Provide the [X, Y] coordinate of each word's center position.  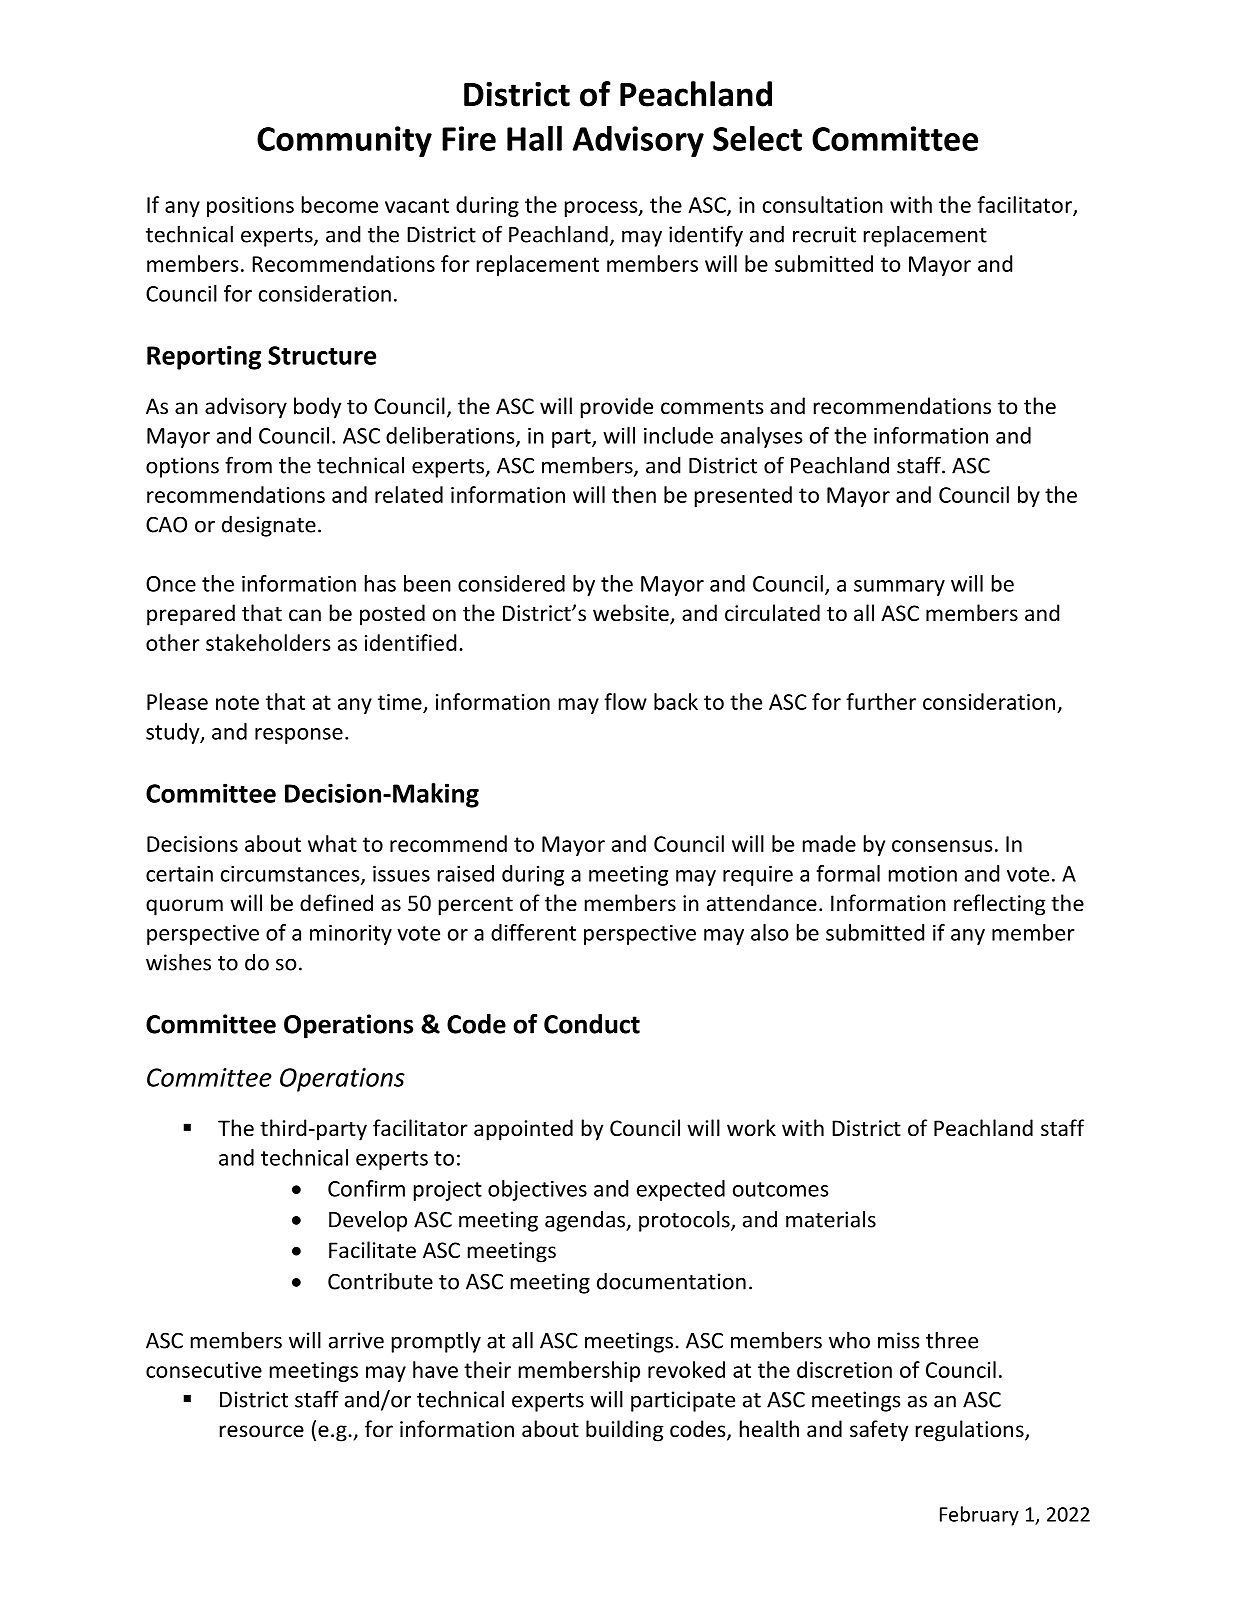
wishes [178, 962]
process [602, 209]
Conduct [592, 1024]
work [751, 1127]
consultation [823, 204]
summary [899, 588]
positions [250, 207]
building [624, 1431]
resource [262, 1431]
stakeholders [268, 642]
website [632, 614]
